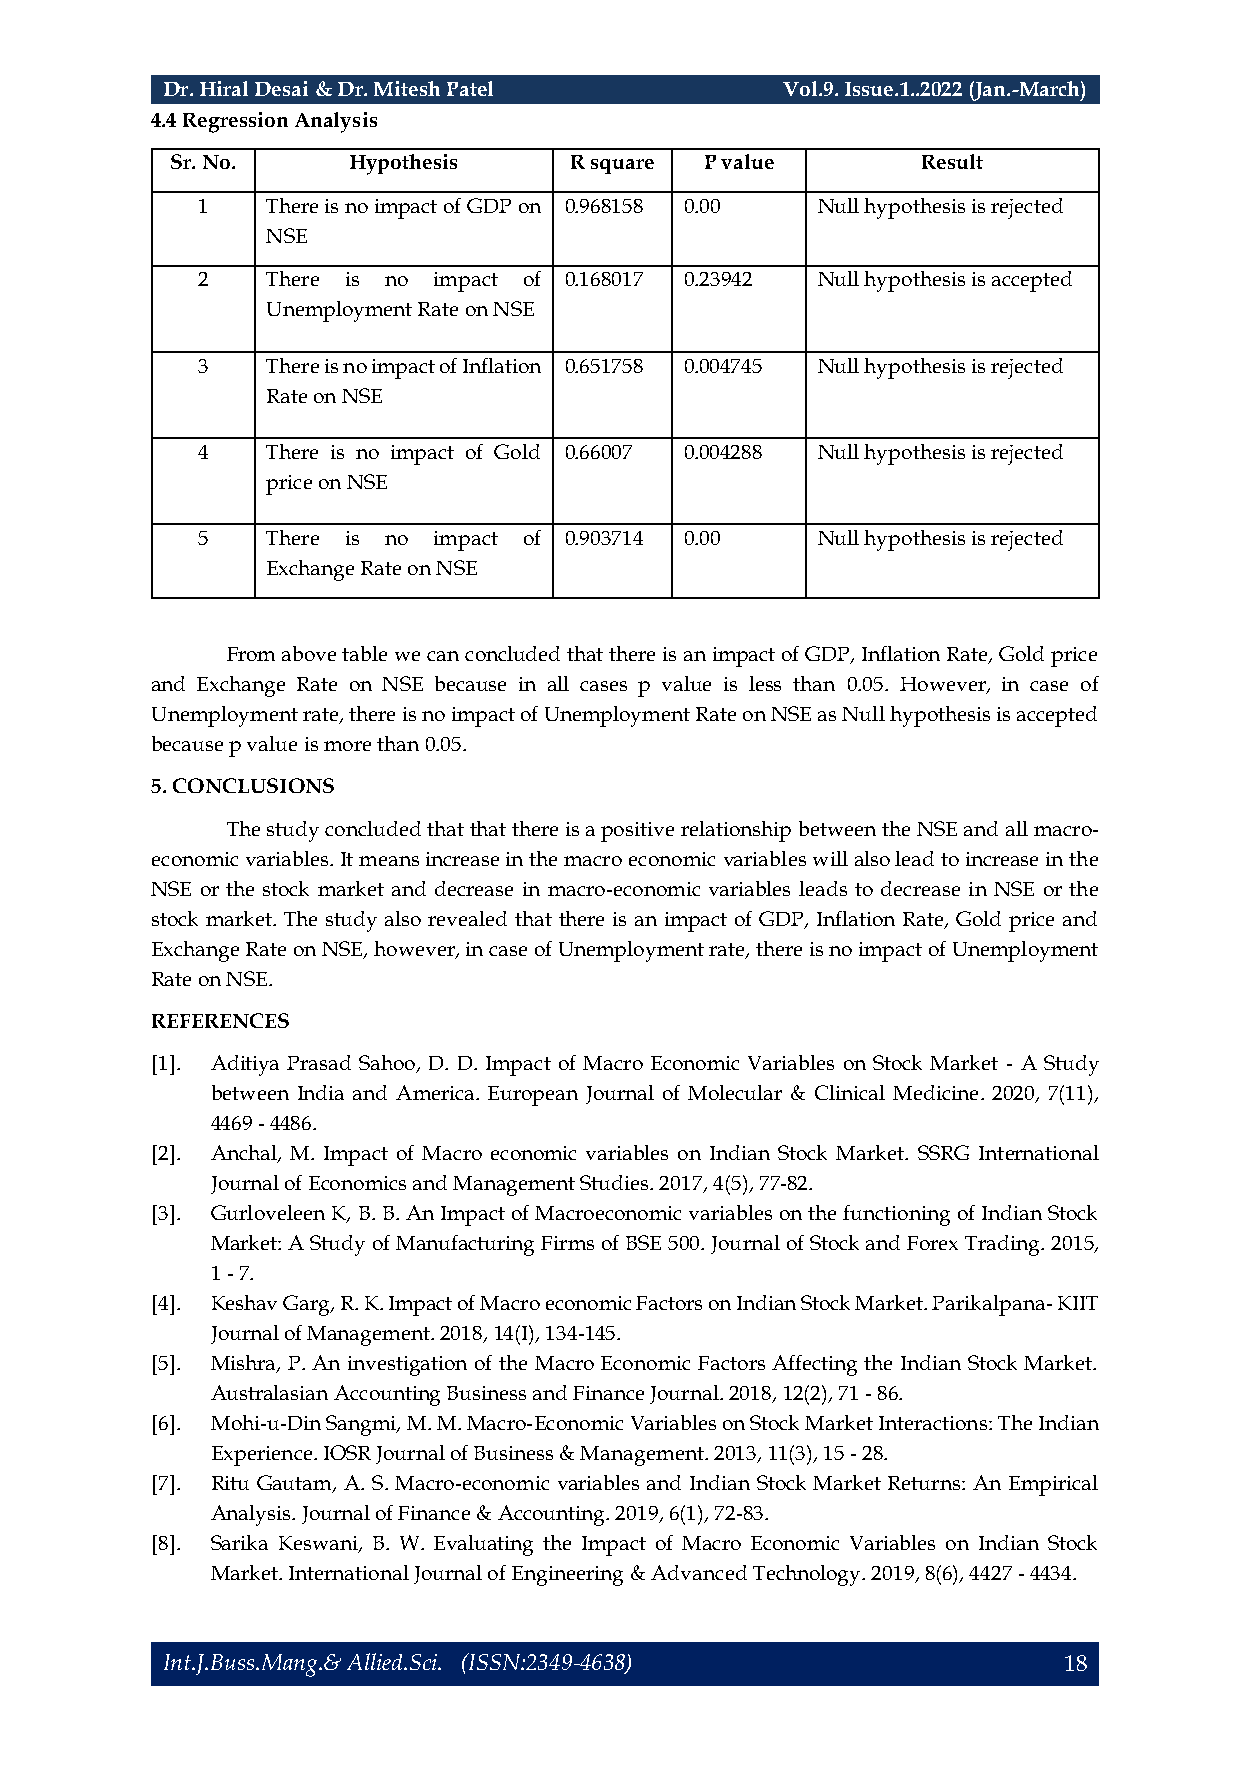  Describe the element at coordinates (699, 1572) in the page. I see `Advanced` at that location.
